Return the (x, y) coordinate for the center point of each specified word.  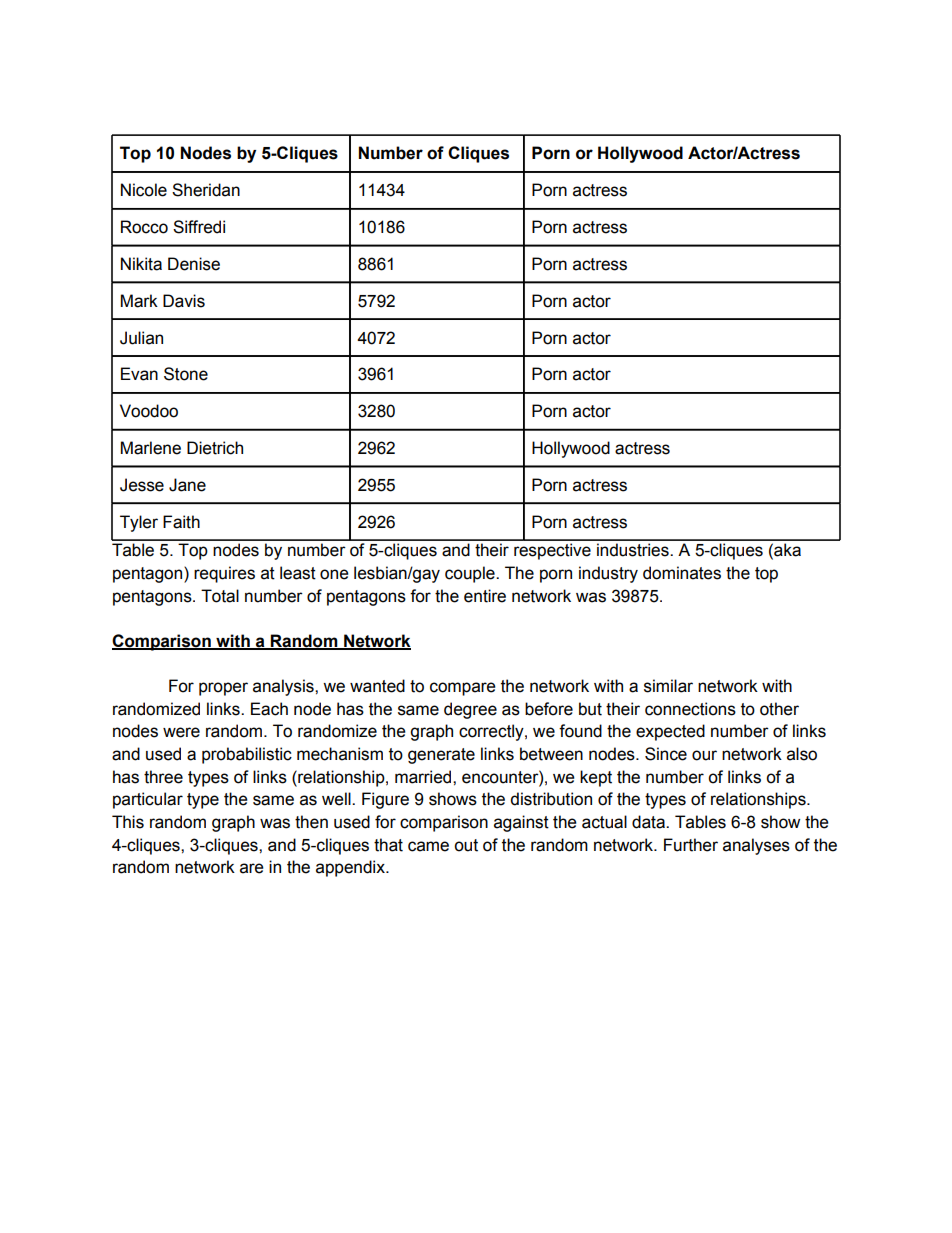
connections (690, 709)
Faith (181, 522)
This (128, 822)
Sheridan (206, 190)
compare (463, 689)
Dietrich (215, 448)
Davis (184, 301)
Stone (186, 374)
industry (608, 574)
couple (471, 574)
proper (223, 689)
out (466, 845)
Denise (194, 264)
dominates (682, 573)
